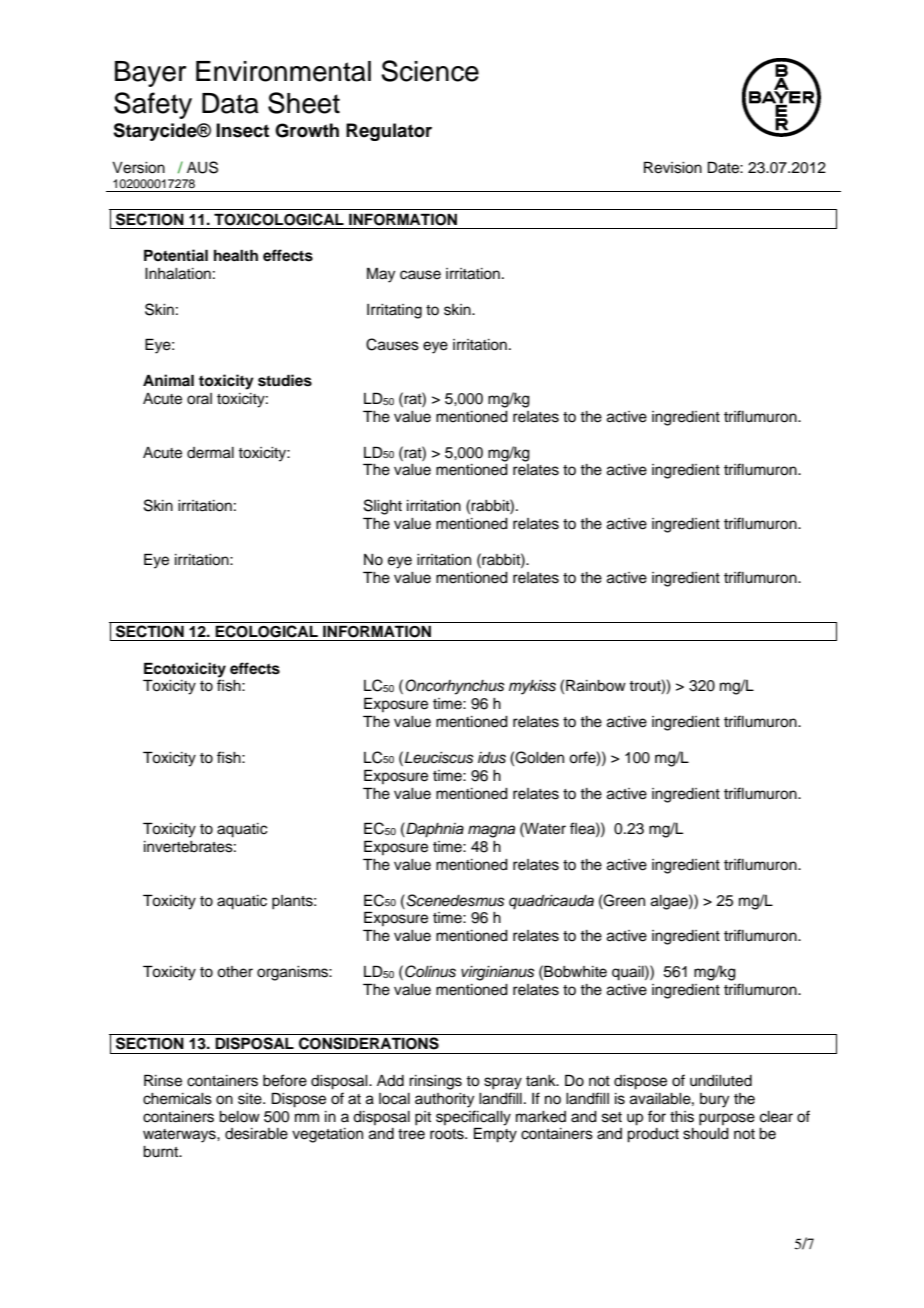  I want to click on Irritating, so click(394, 311).
